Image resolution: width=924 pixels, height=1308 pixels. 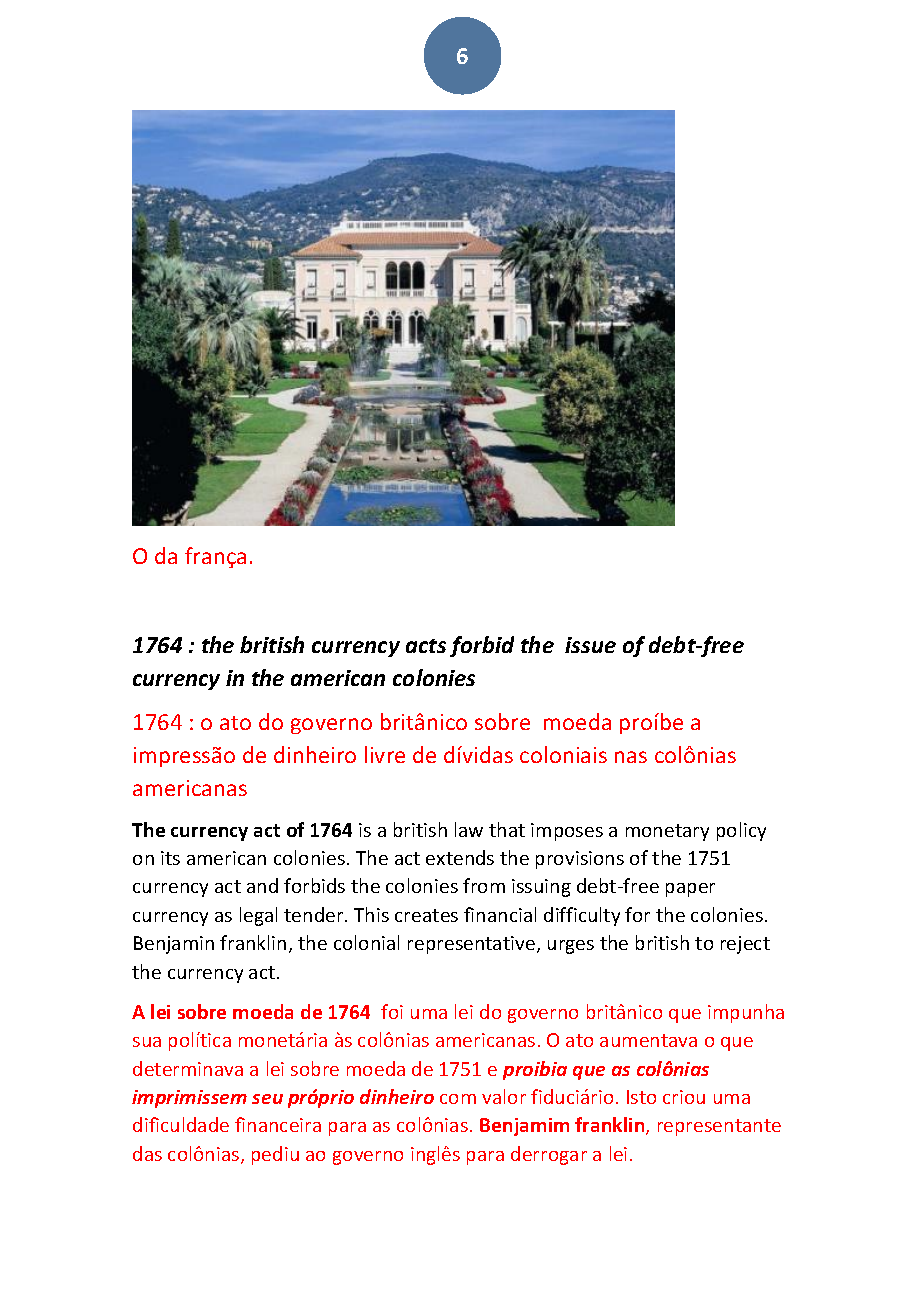 What do you see at coordinates (426, 646) in the screenshot?
I see `acts` at bounding box center [426, 646].
